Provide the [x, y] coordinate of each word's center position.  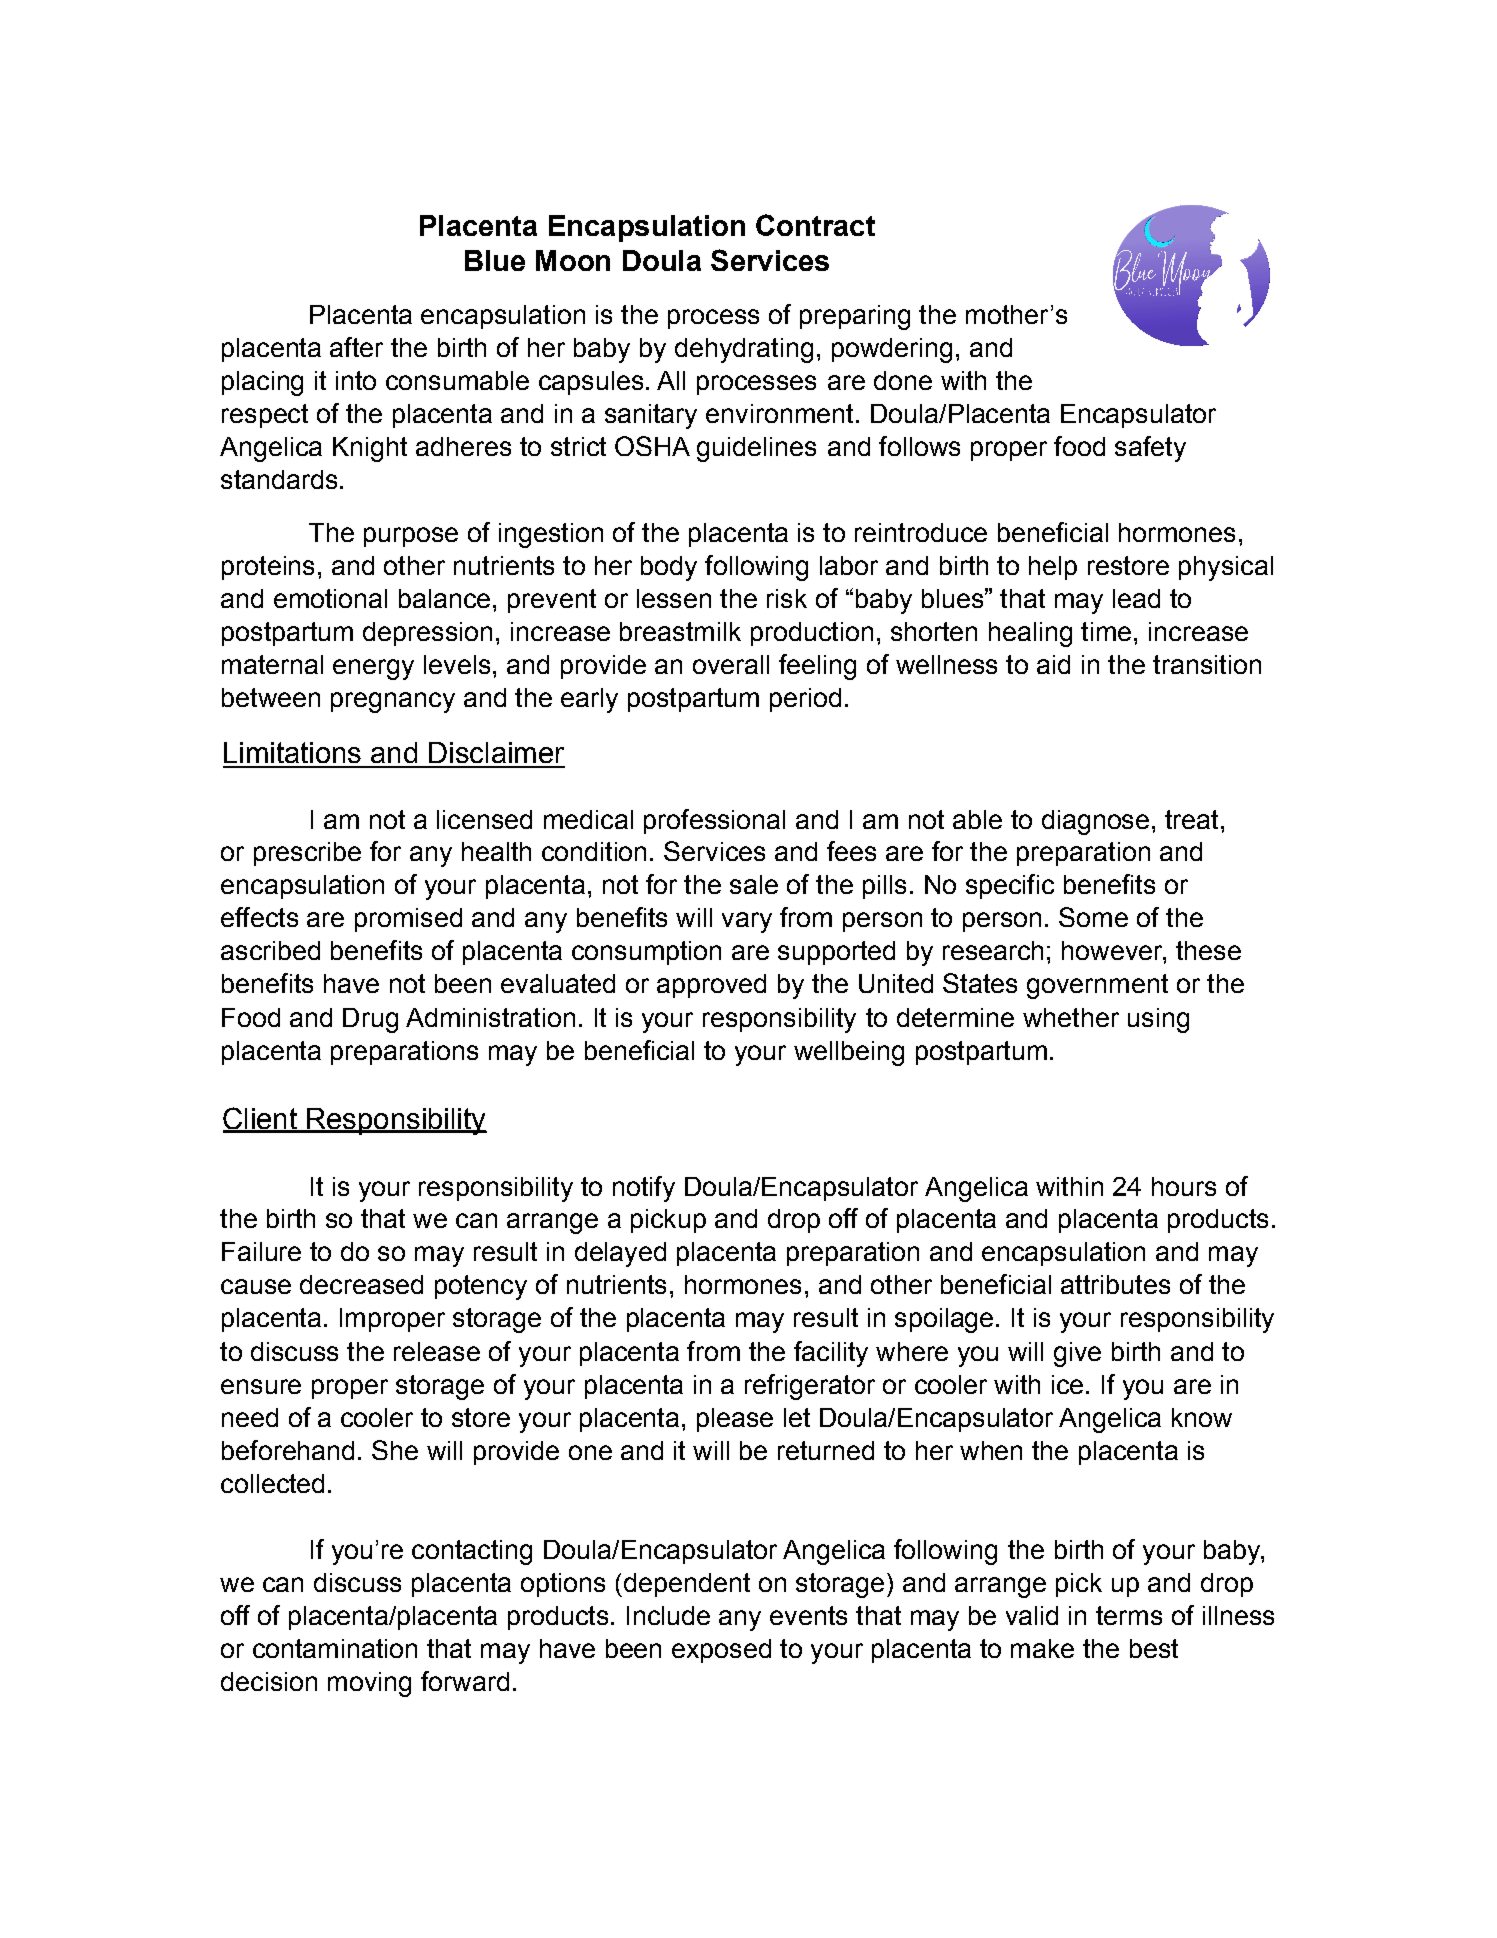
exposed [721, 1651]
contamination [335, 1648]
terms [1129, 1615]
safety [1150, 449]
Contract [815, 225]
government [1097, 986]
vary [747, 922]
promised [408, 920]
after [356, 347]
